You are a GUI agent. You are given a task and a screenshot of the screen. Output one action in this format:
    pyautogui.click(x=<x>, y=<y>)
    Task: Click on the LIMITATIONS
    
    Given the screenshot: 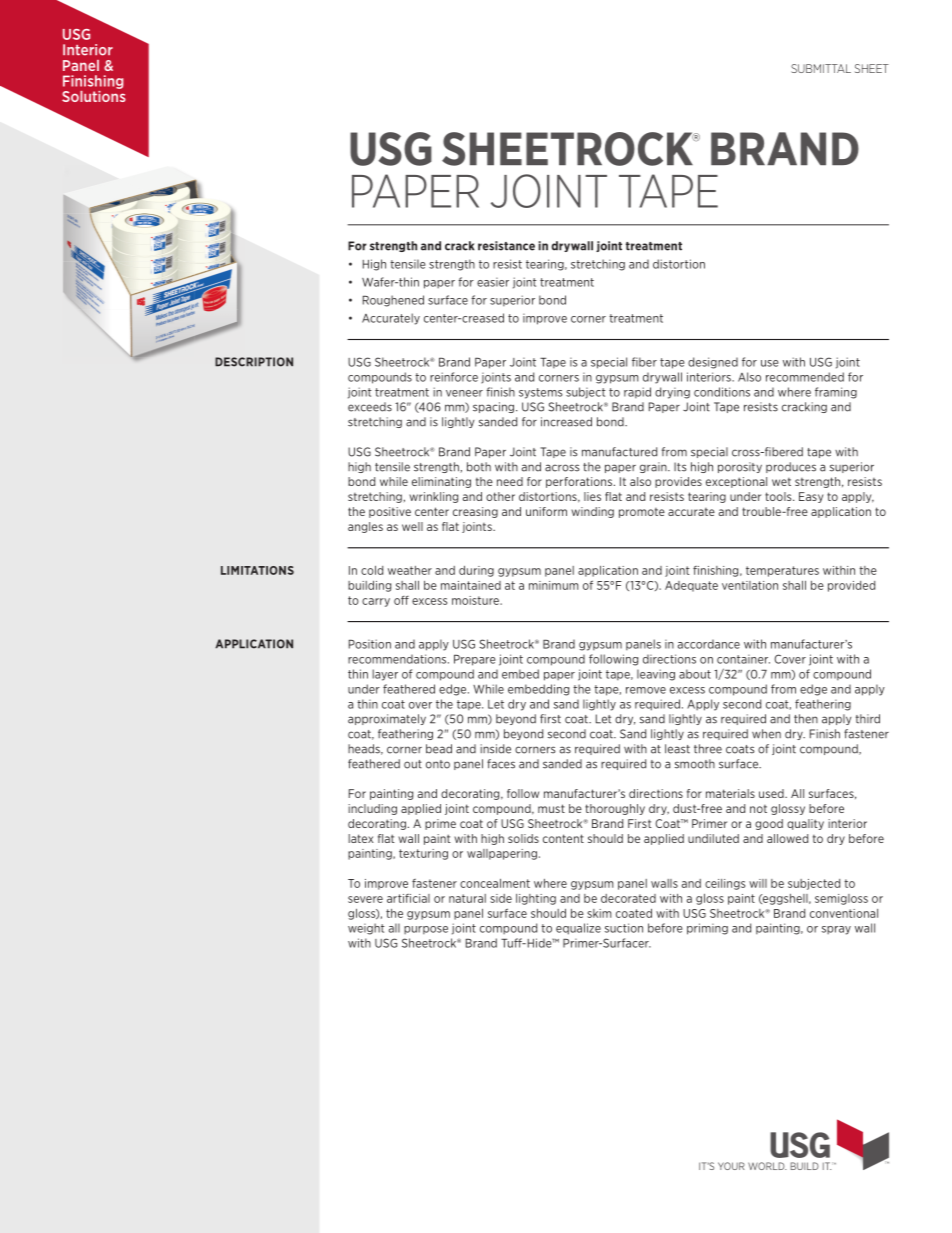 What is the action you would take?
    pyautogui.click(x=257, y=570)
